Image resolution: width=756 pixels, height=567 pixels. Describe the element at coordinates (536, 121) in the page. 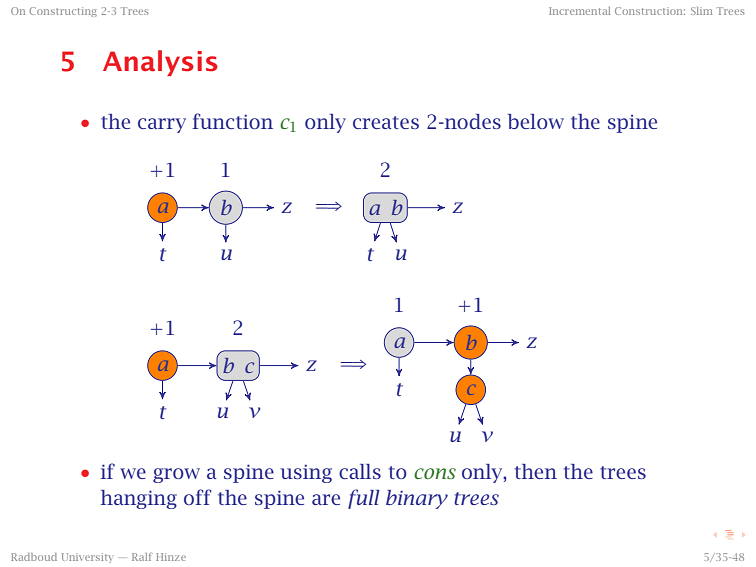

I see `below` at that location.
